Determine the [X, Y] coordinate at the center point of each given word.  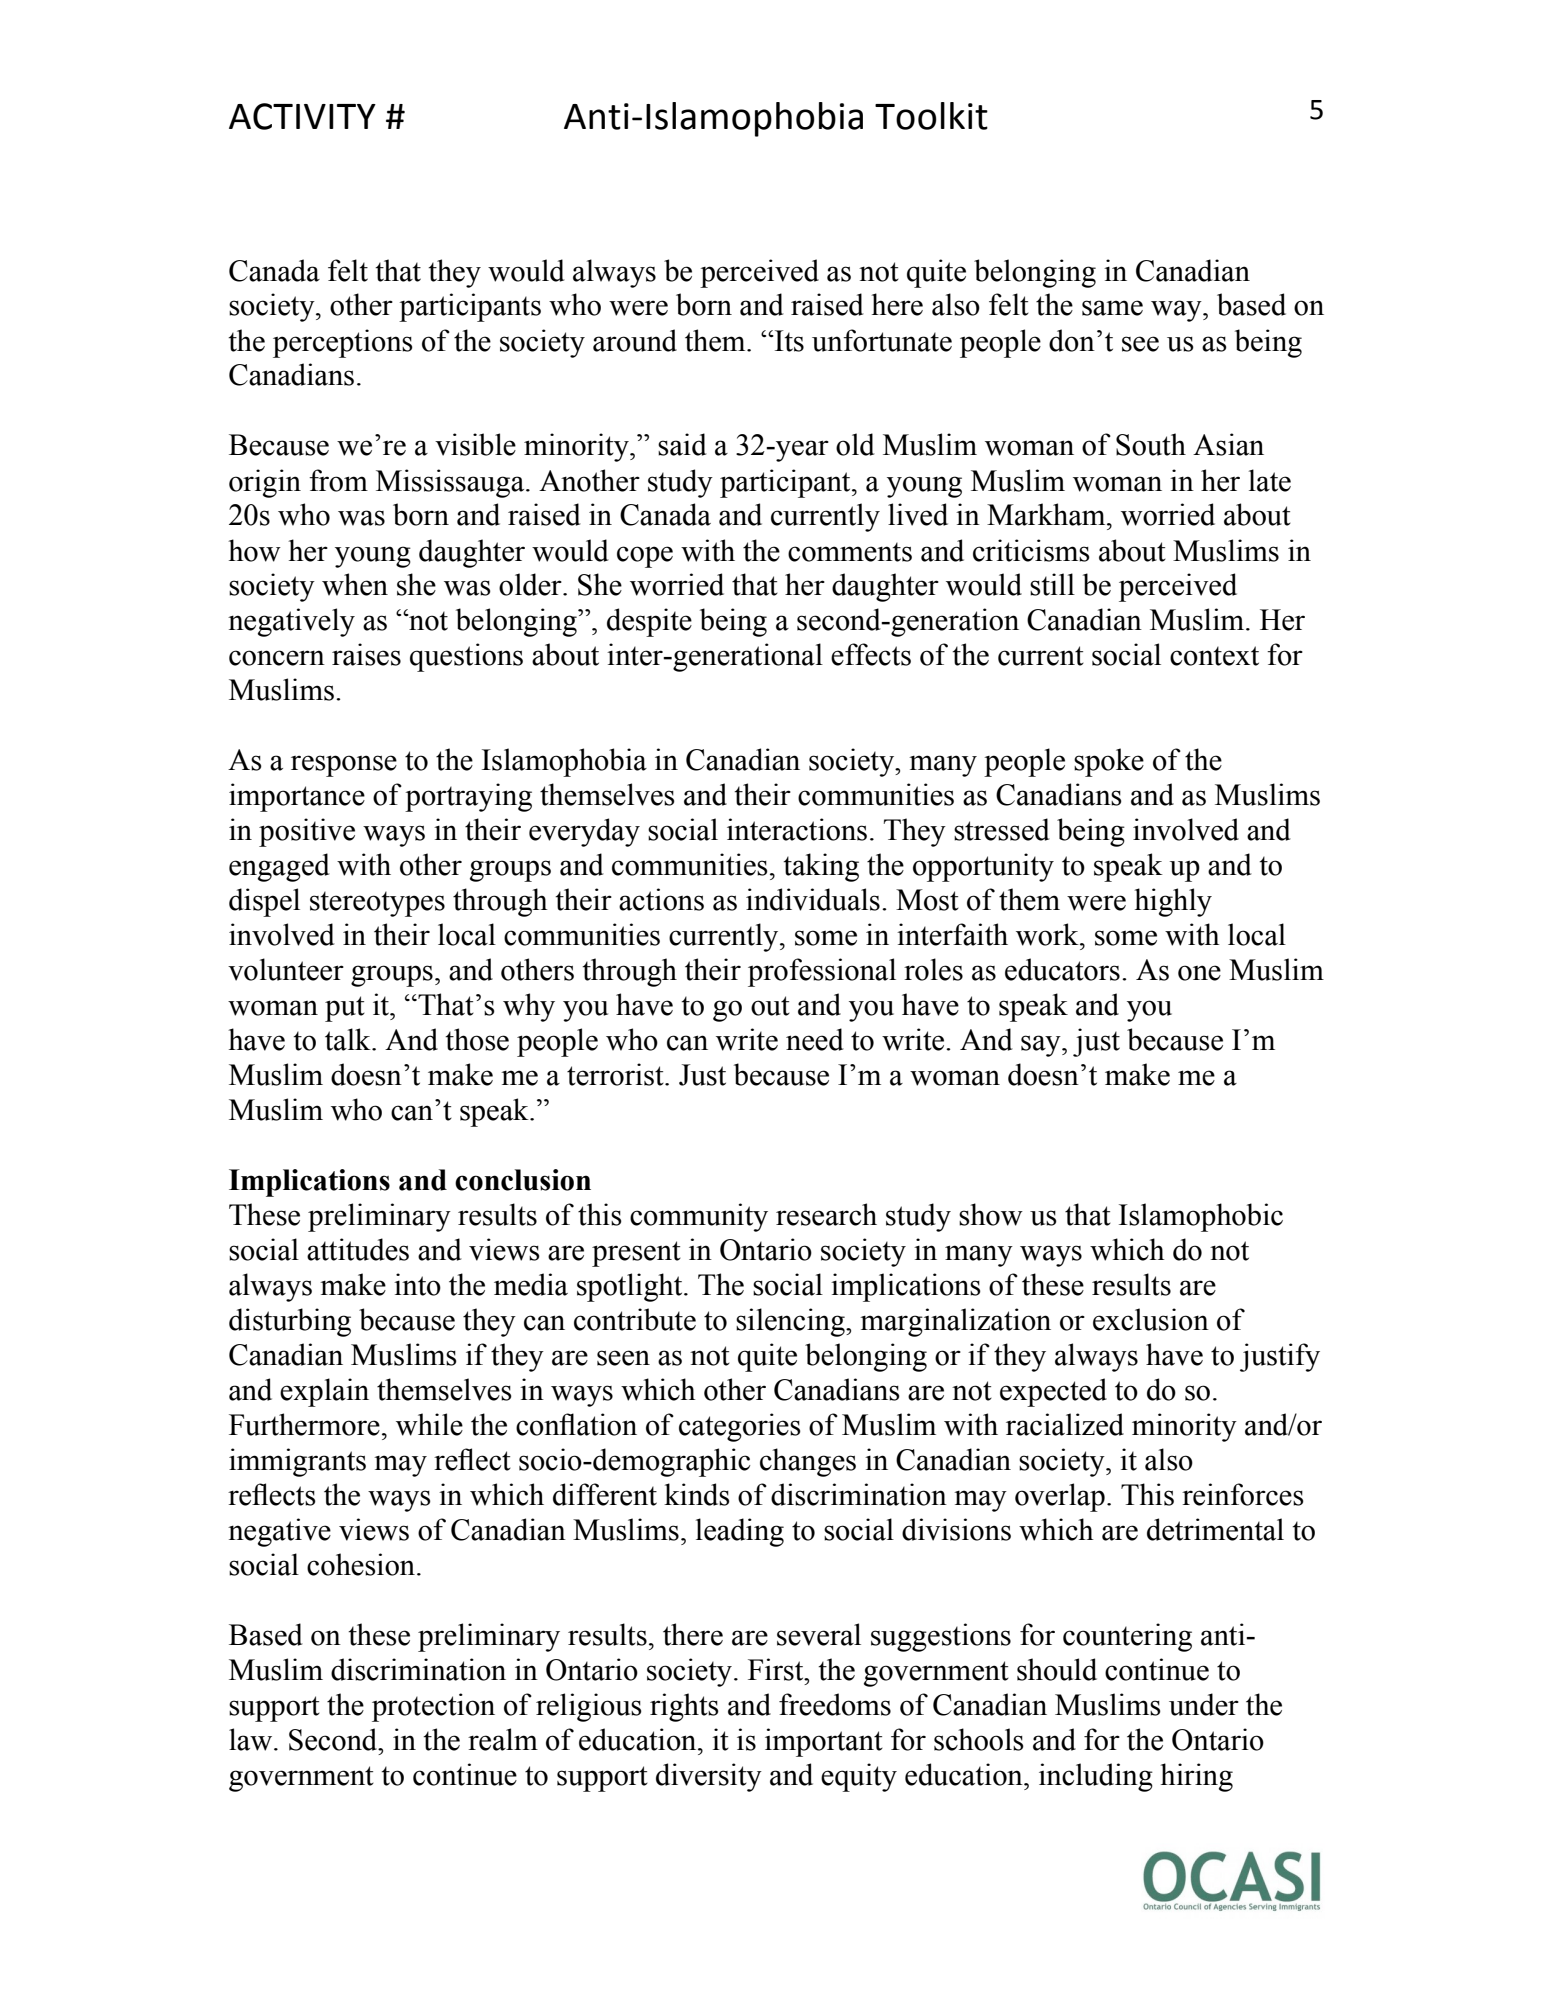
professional [822, 972]
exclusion [1151, 1319]
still [1052, 584]
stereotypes [377, 904]
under [1204, 1704]
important [824, 1742]
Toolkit [931, 116]
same [1112, 308]
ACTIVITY [302, 116]
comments [850, 552]
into [417, 1284]
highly [1173, 902]
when [355, 584]
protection [433, 1707]
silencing [791, 1322]
